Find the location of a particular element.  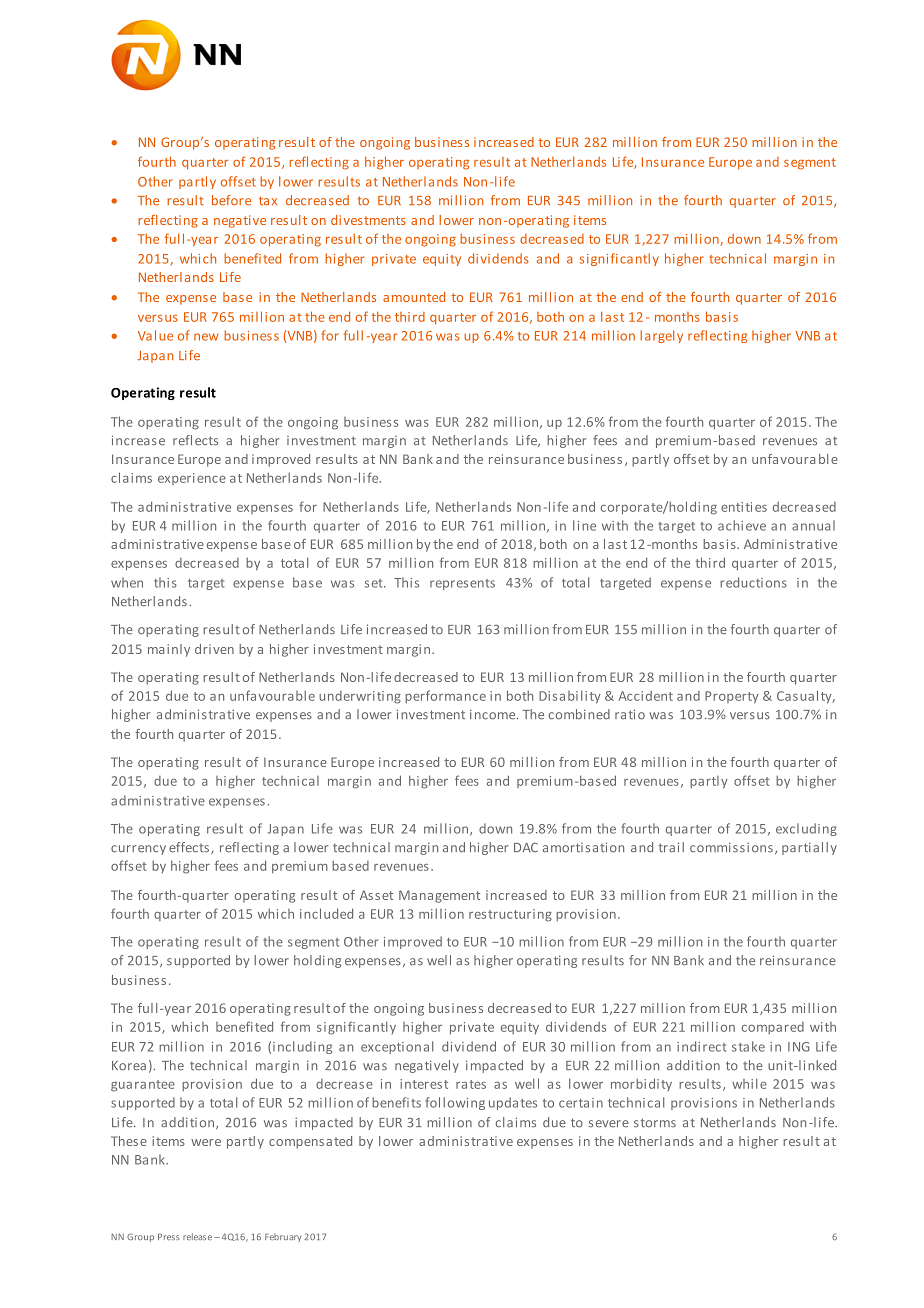

commissions is located at coordinates (731, 847).
